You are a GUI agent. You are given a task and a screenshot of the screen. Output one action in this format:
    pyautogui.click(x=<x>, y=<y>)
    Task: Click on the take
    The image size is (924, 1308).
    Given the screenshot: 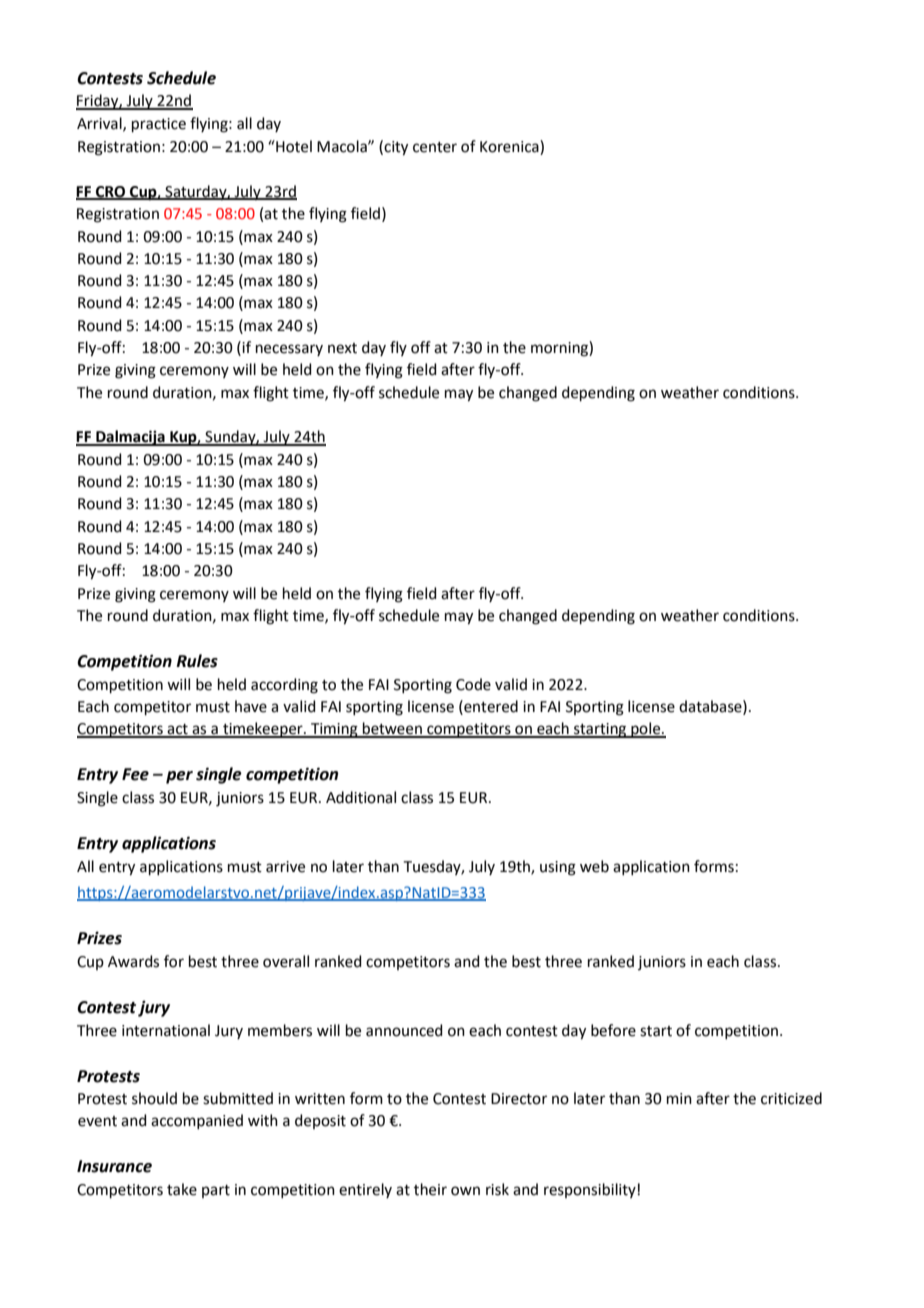 What is the action you would take?
    pyautogui.click(x=182, y=1189)
